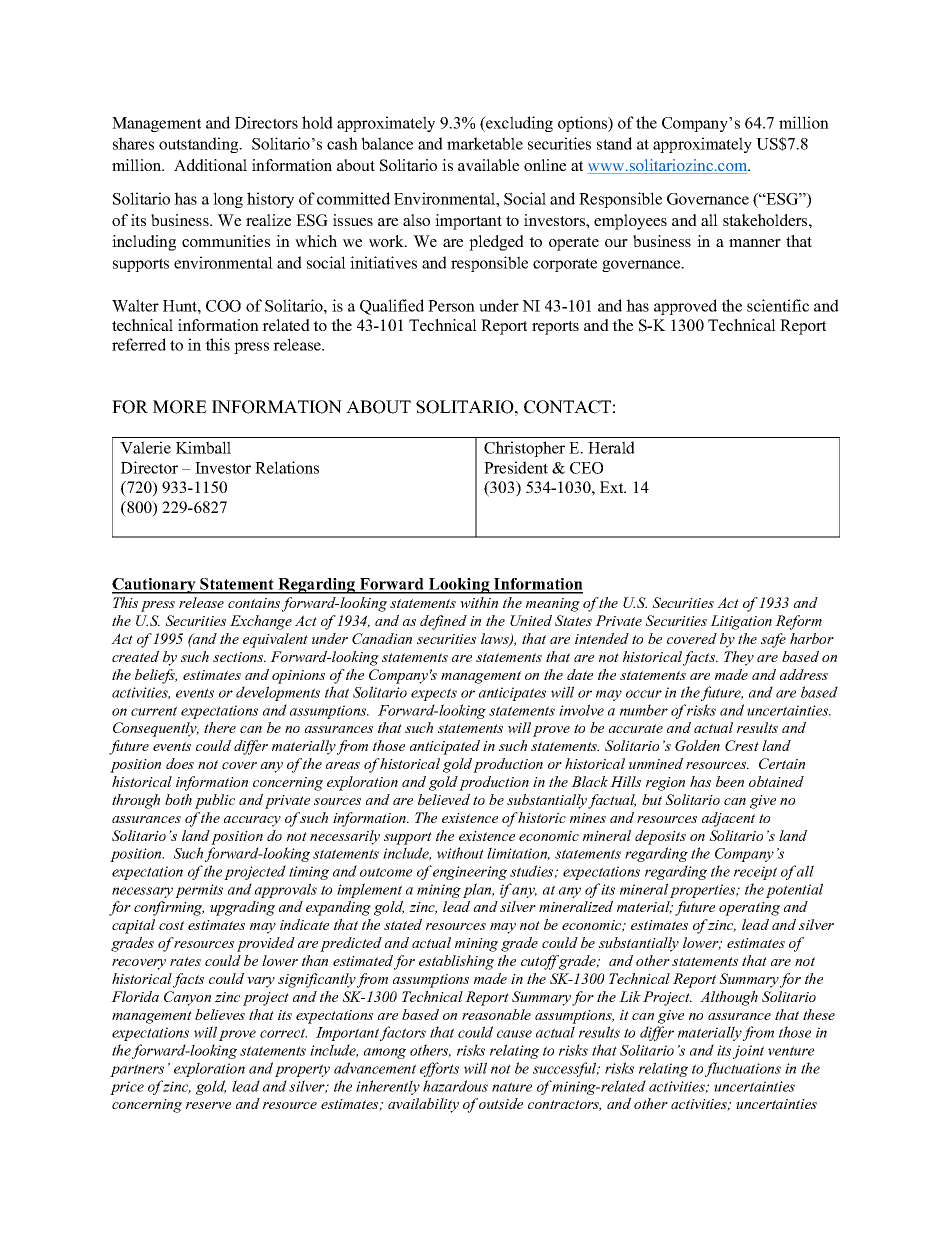 This page has width=952, height=1233. Describe the element at coordinates (755, 243) in the page. I see `manner` at that location.
